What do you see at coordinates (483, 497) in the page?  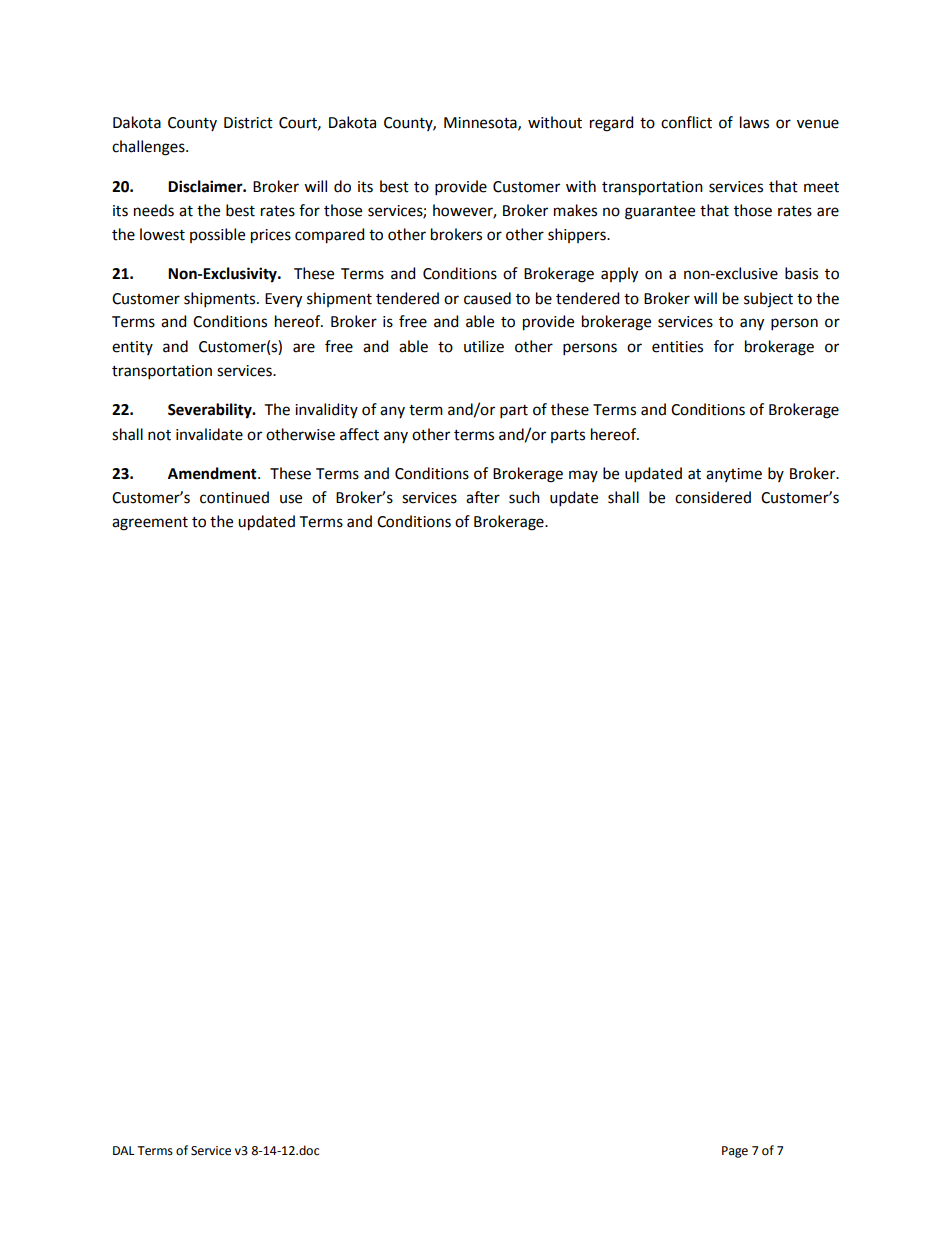 I see `after` at bounding box center [483, 497].
